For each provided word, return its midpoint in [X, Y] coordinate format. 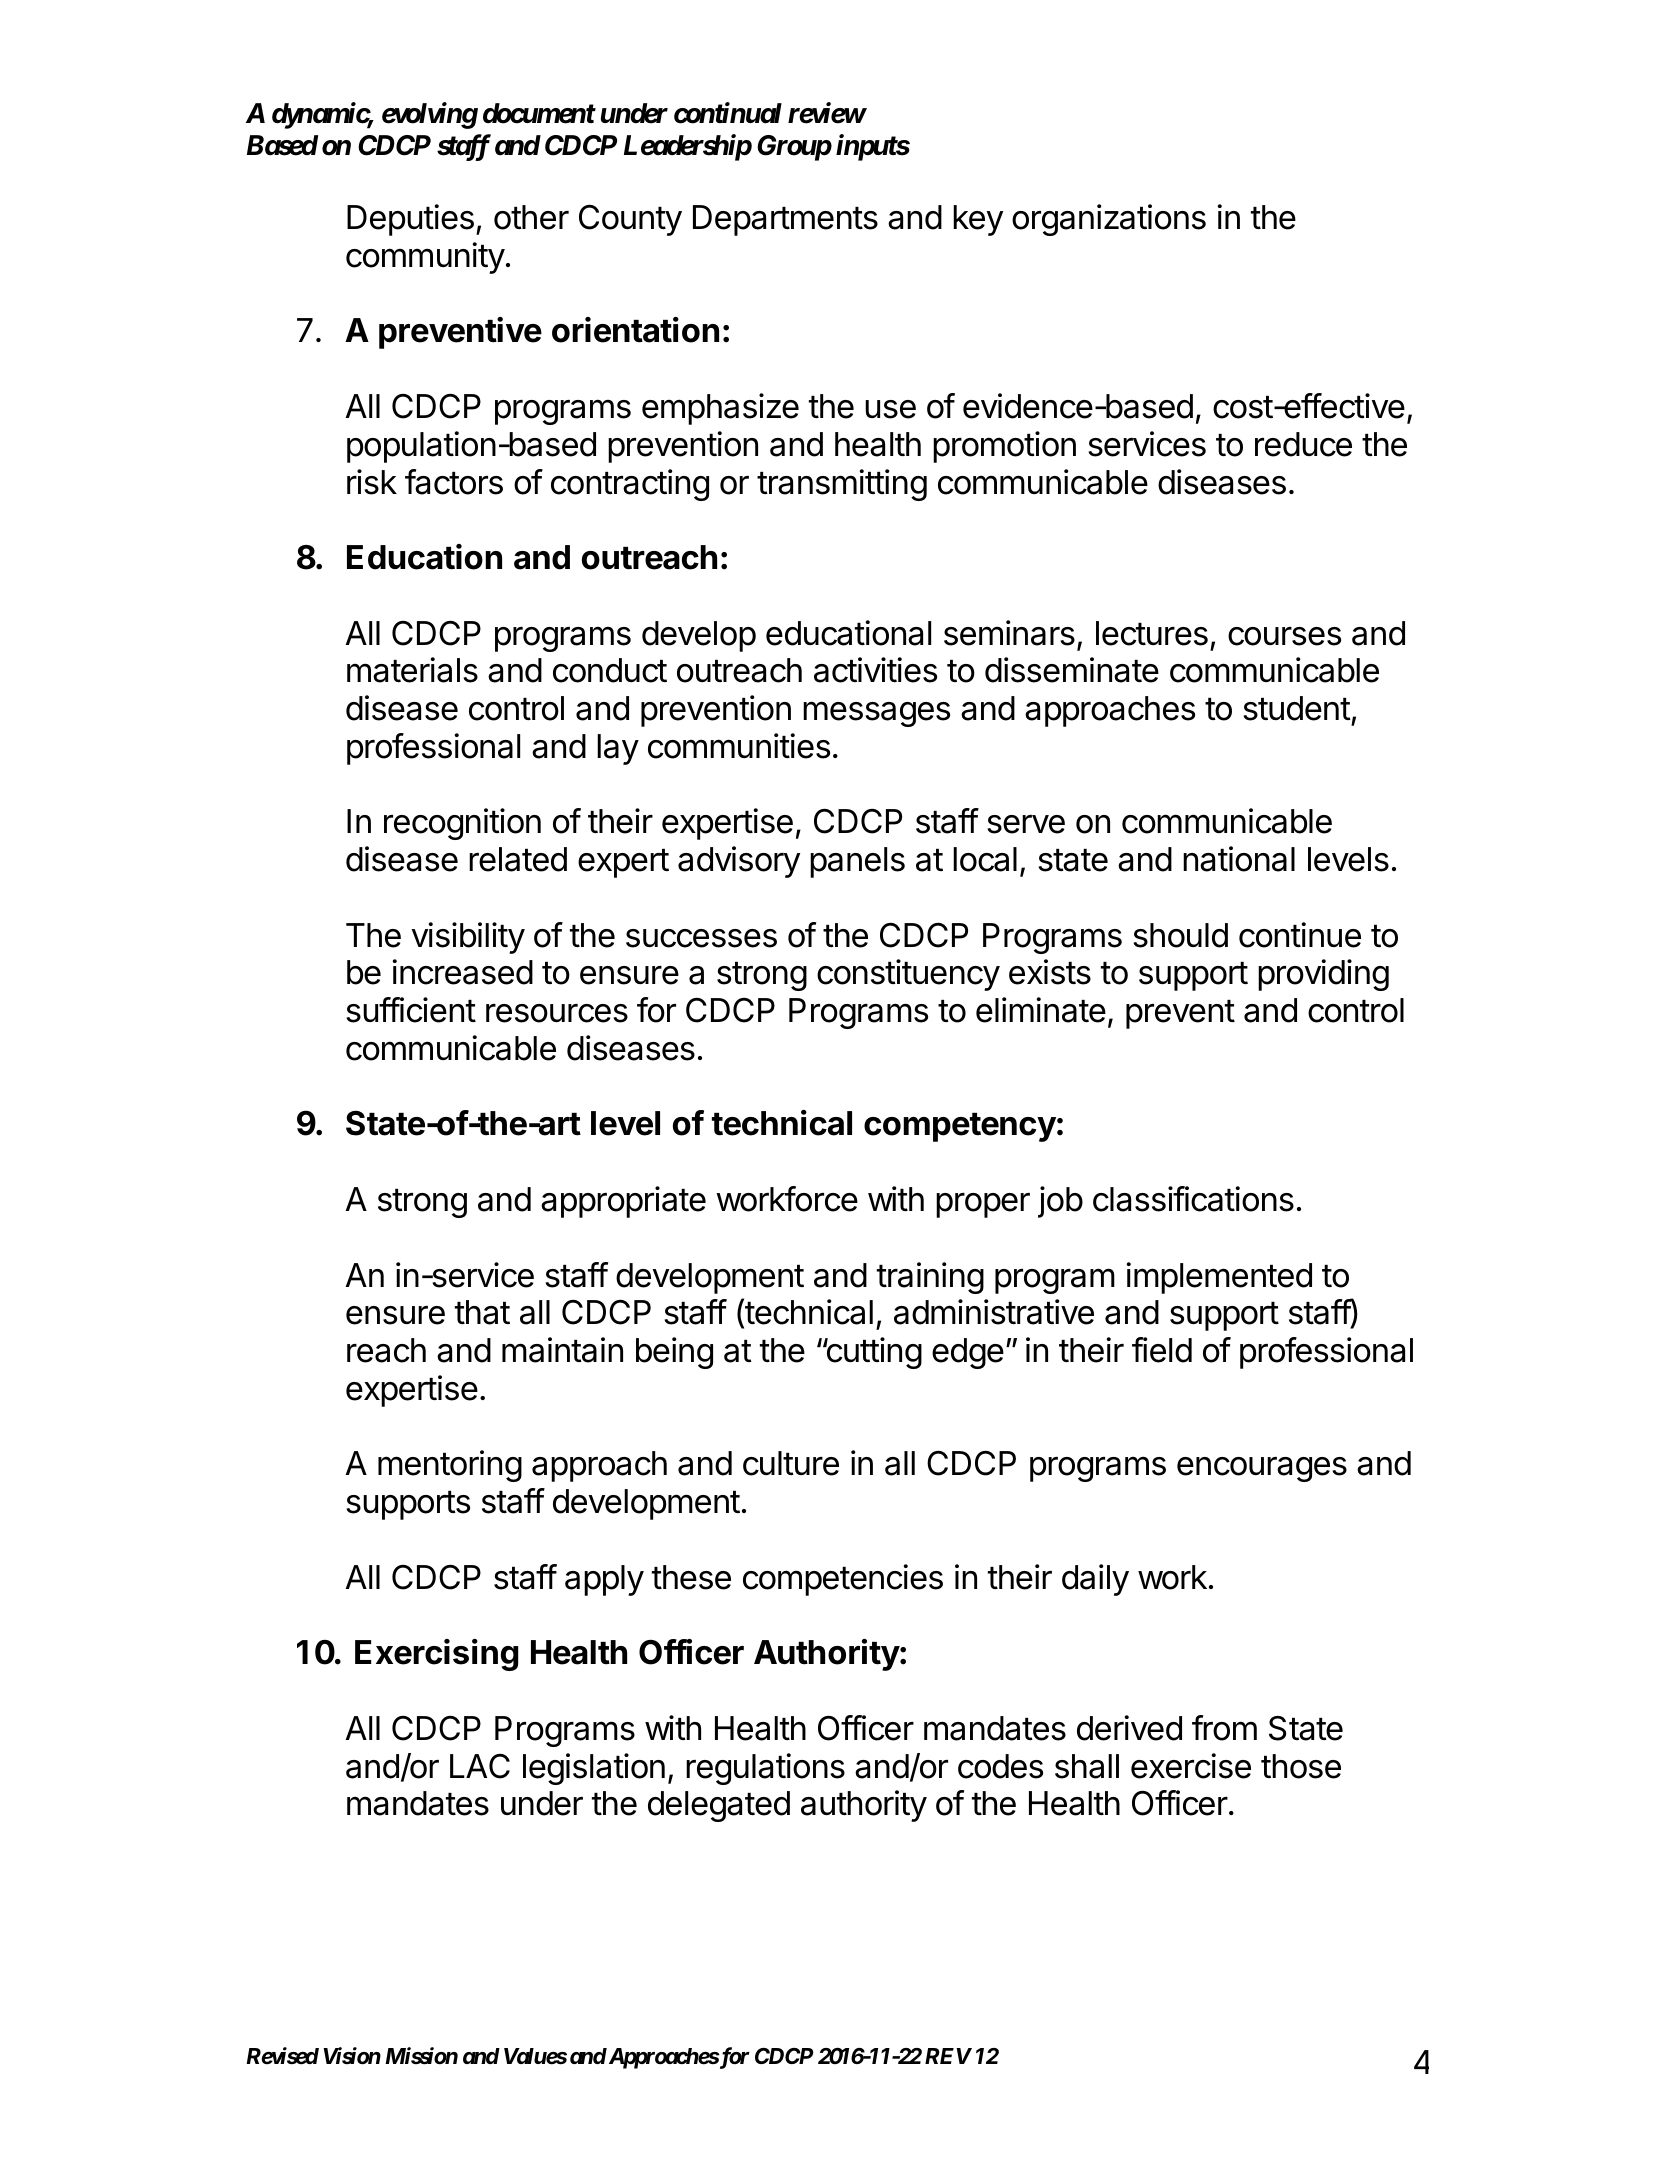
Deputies [410, 220]
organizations [1109, 220]
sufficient [411, 1010]
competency [960, 1127]
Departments [785, 220]
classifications [1193, 1199]
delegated [719, 1806]
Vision [352, 2056]
